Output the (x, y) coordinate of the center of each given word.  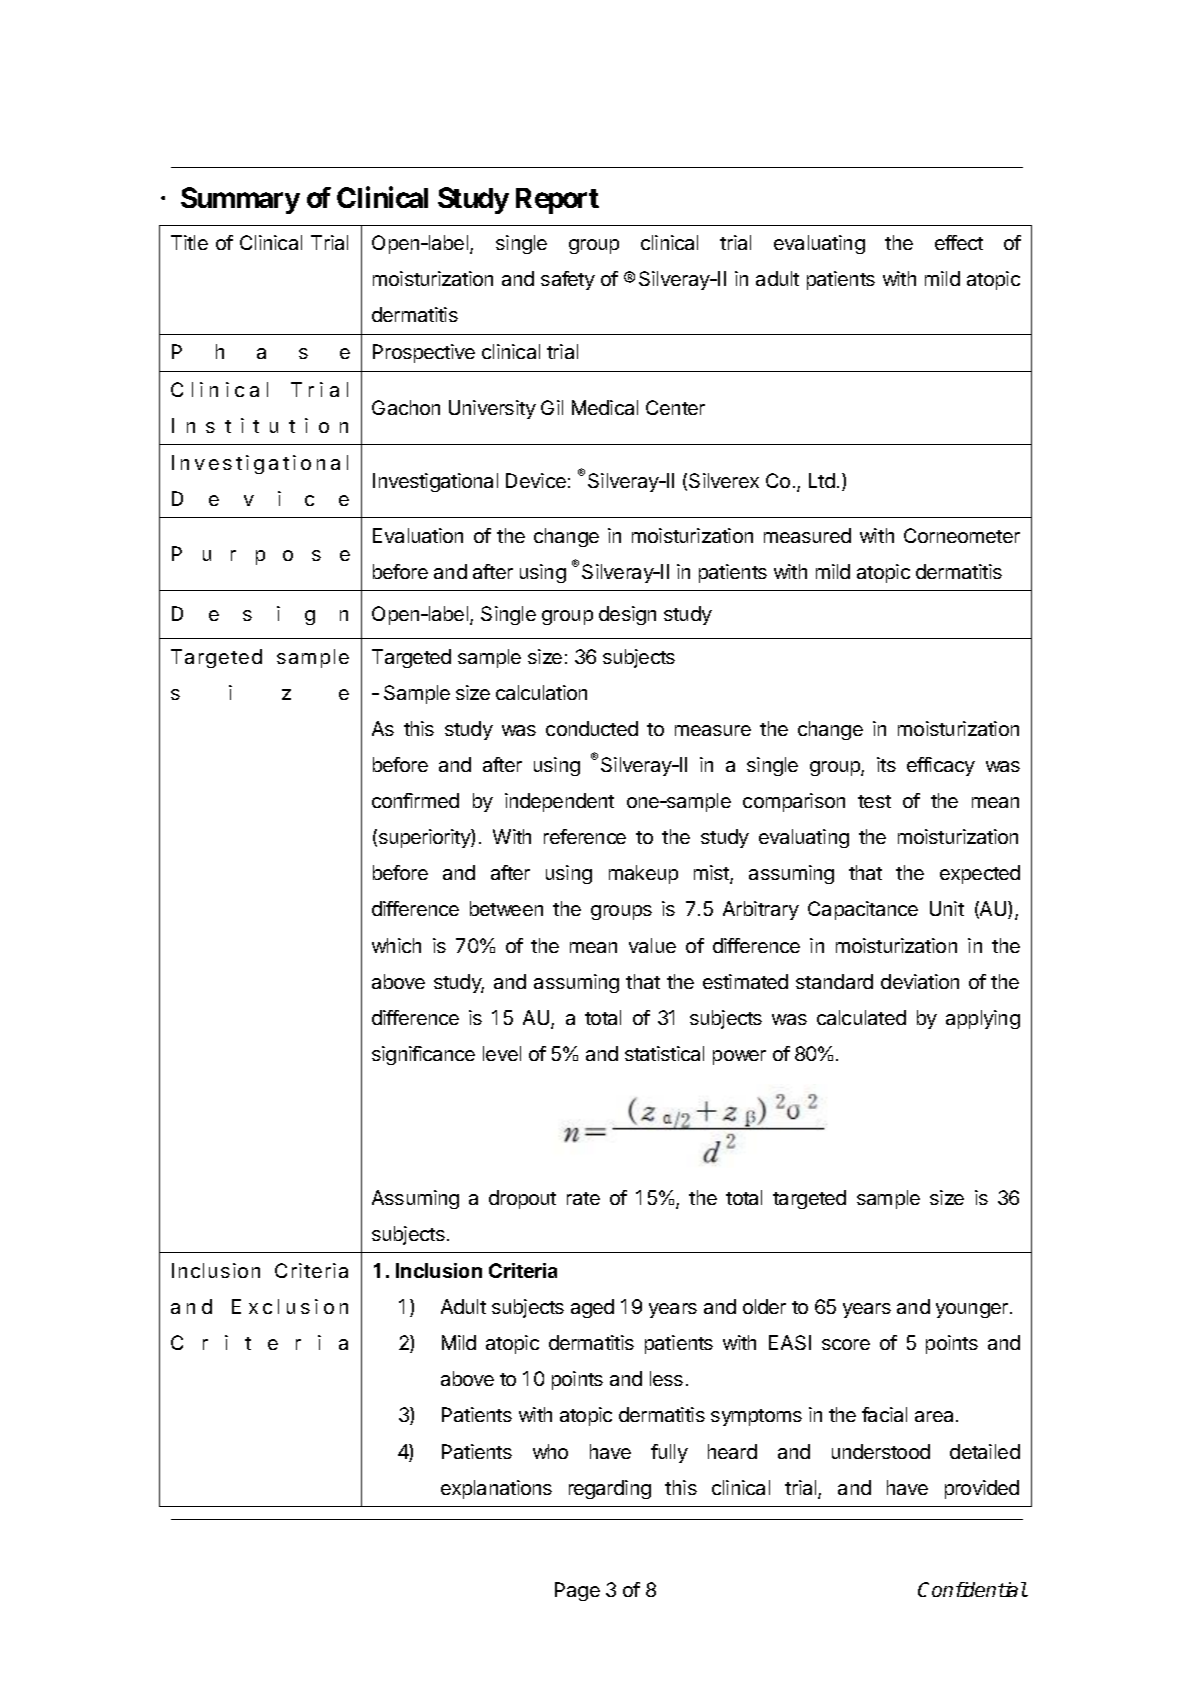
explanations (496, 1489)
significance (423, 1055)
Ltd (822, 480)
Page (577, 1591)
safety (568, 280)
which (396, 945)
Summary (240, 200)
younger (972, 1310)
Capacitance (863, 910)
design (627, 615)
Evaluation (418, 535)
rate (583, 1198)
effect (959, 242)
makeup (643, 874)
